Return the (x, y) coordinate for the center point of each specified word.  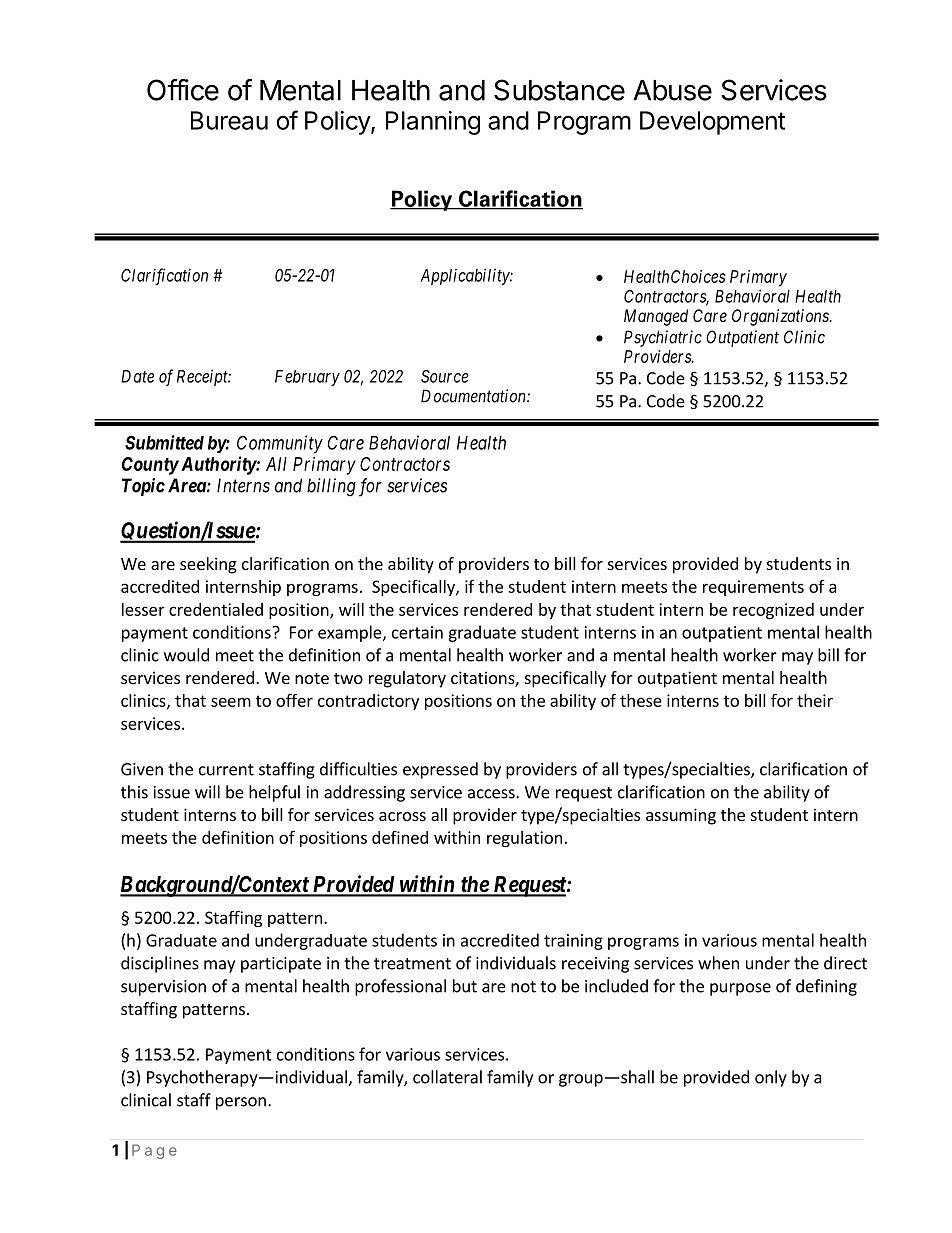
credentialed (216, 609)
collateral (447, 1077)
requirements (753, 588)
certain (417, 632)
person (241, 1103)
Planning (433, 123)
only (771, 1078)
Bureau (229, 120)
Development (712, 123)
